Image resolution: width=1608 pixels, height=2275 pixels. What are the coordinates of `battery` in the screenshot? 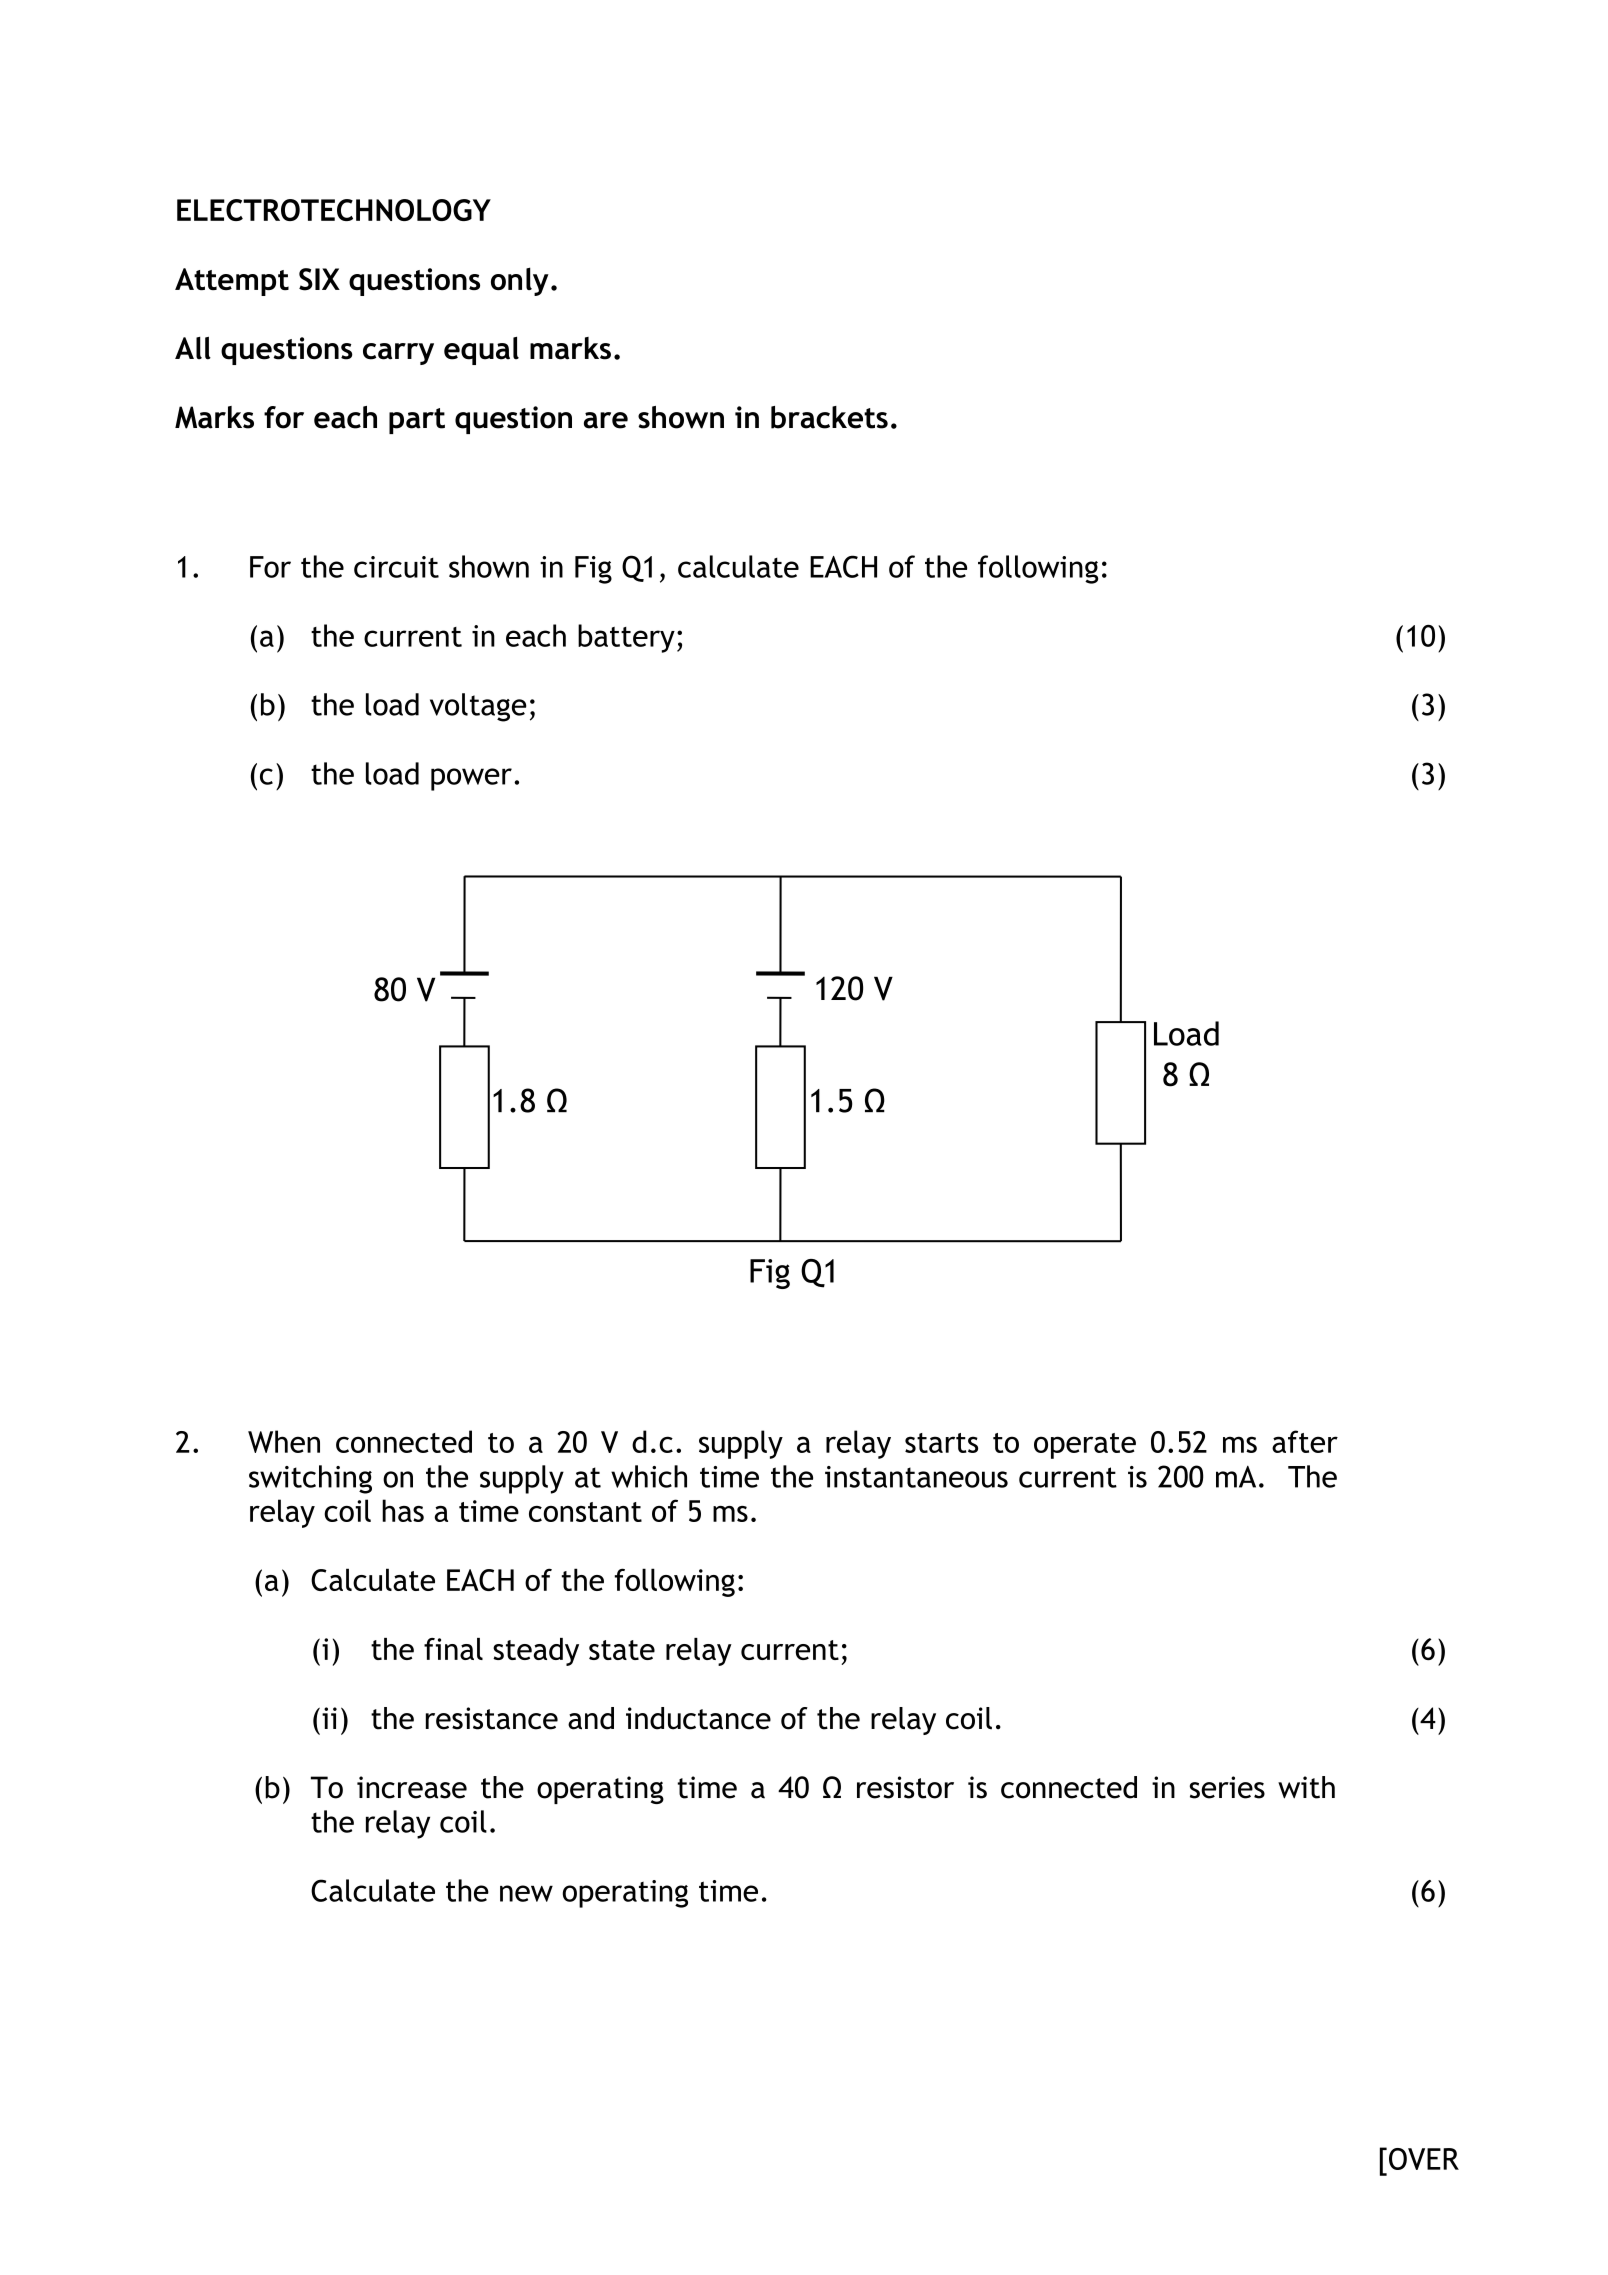 It's located at (626, 638).
